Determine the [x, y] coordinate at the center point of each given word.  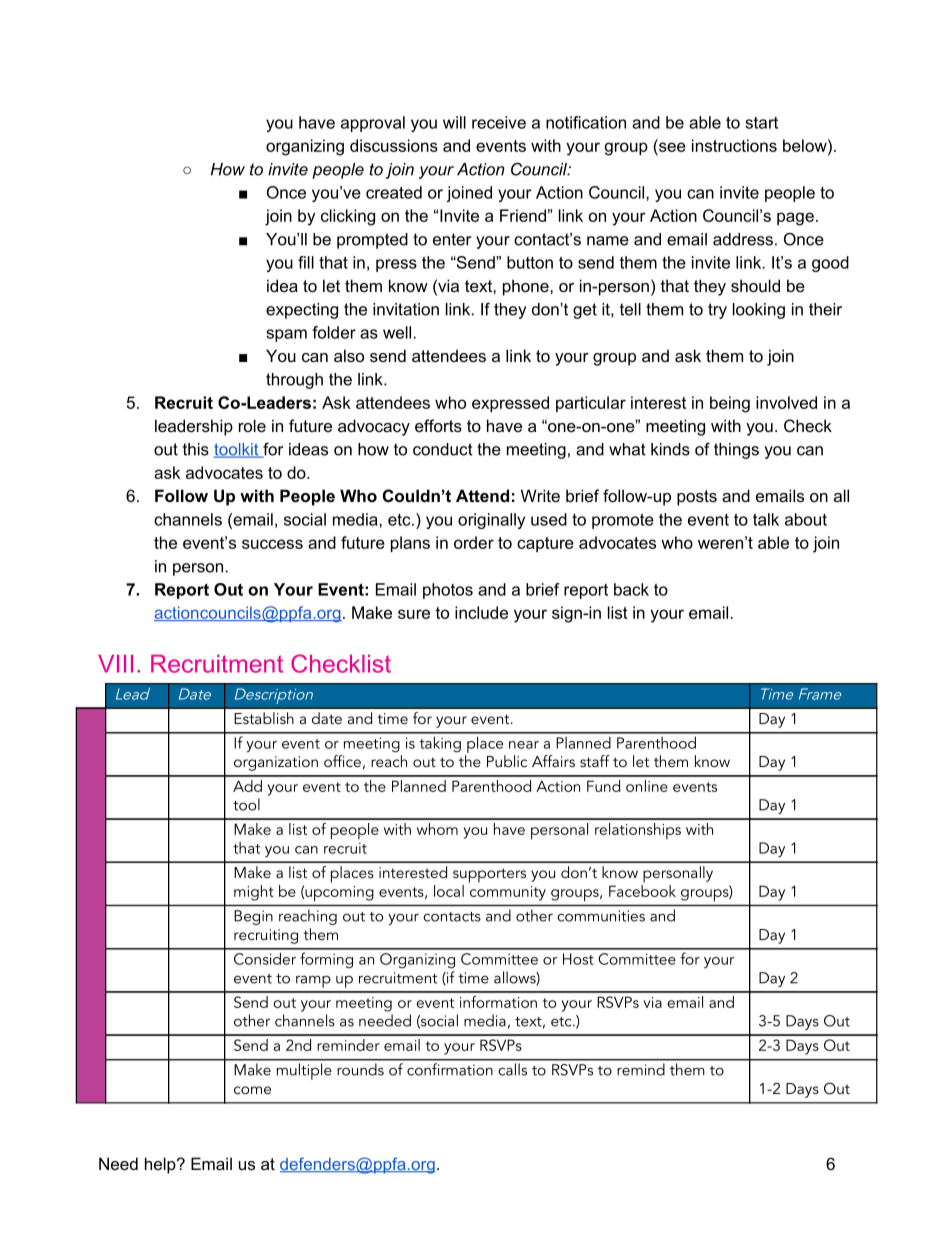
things [736, 451]
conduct [443, 449]
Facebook [642, 889]
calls [513, 1069]
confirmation [449, 1069]
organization [276, 763]
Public [507, 761]
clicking [348, 217]
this [196, 449]
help [161, 1165]
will [454, 122]
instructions [734, 145]
